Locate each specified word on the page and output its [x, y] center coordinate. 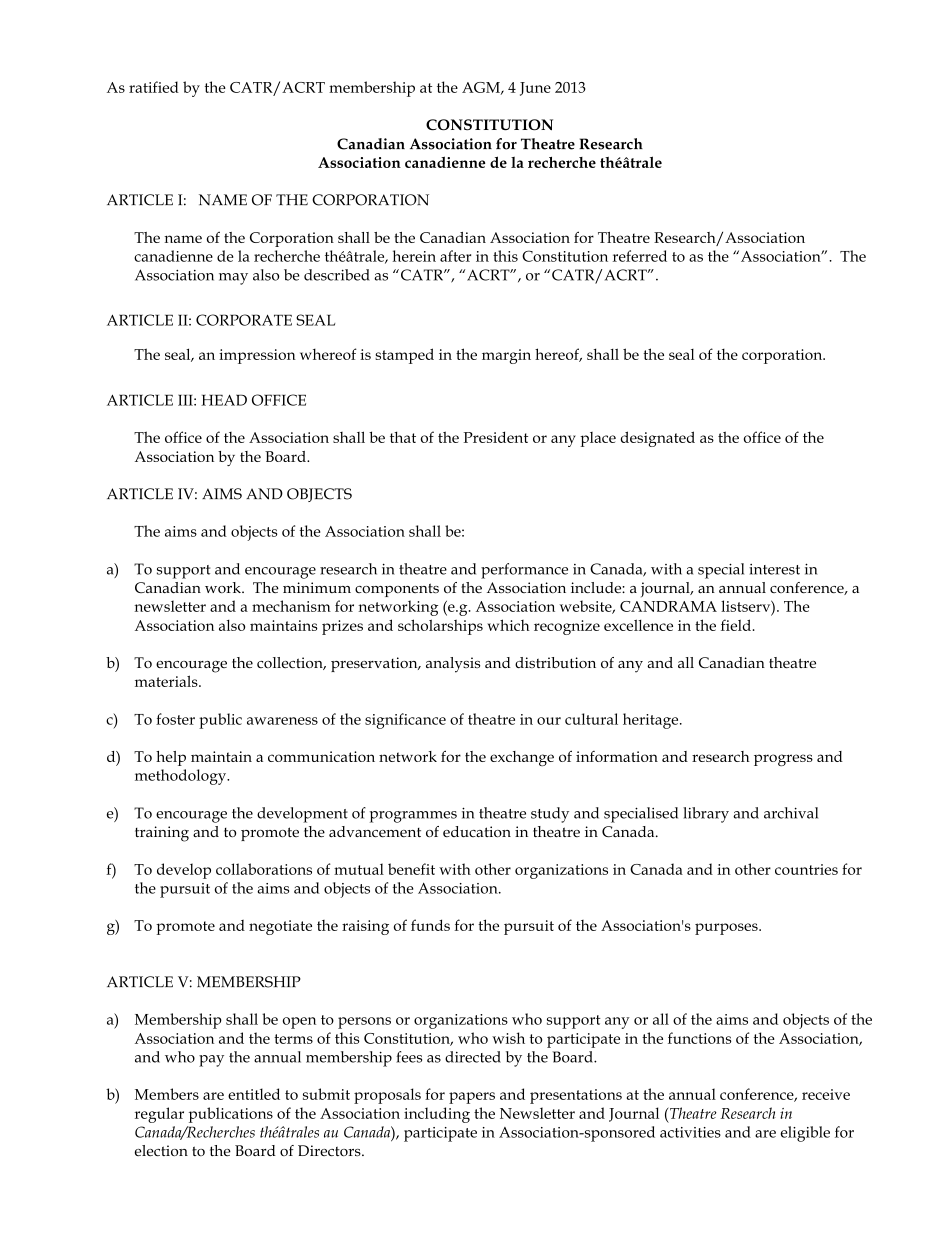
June [535, 89]
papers [472, 1098]
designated [658, 439]
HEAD [224, 400]
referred [640, 256]
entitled [254, 1094]
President [495, 437]
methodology [182, 777]
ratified [154, 87]
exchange [522, 758]
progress [783, 760]
